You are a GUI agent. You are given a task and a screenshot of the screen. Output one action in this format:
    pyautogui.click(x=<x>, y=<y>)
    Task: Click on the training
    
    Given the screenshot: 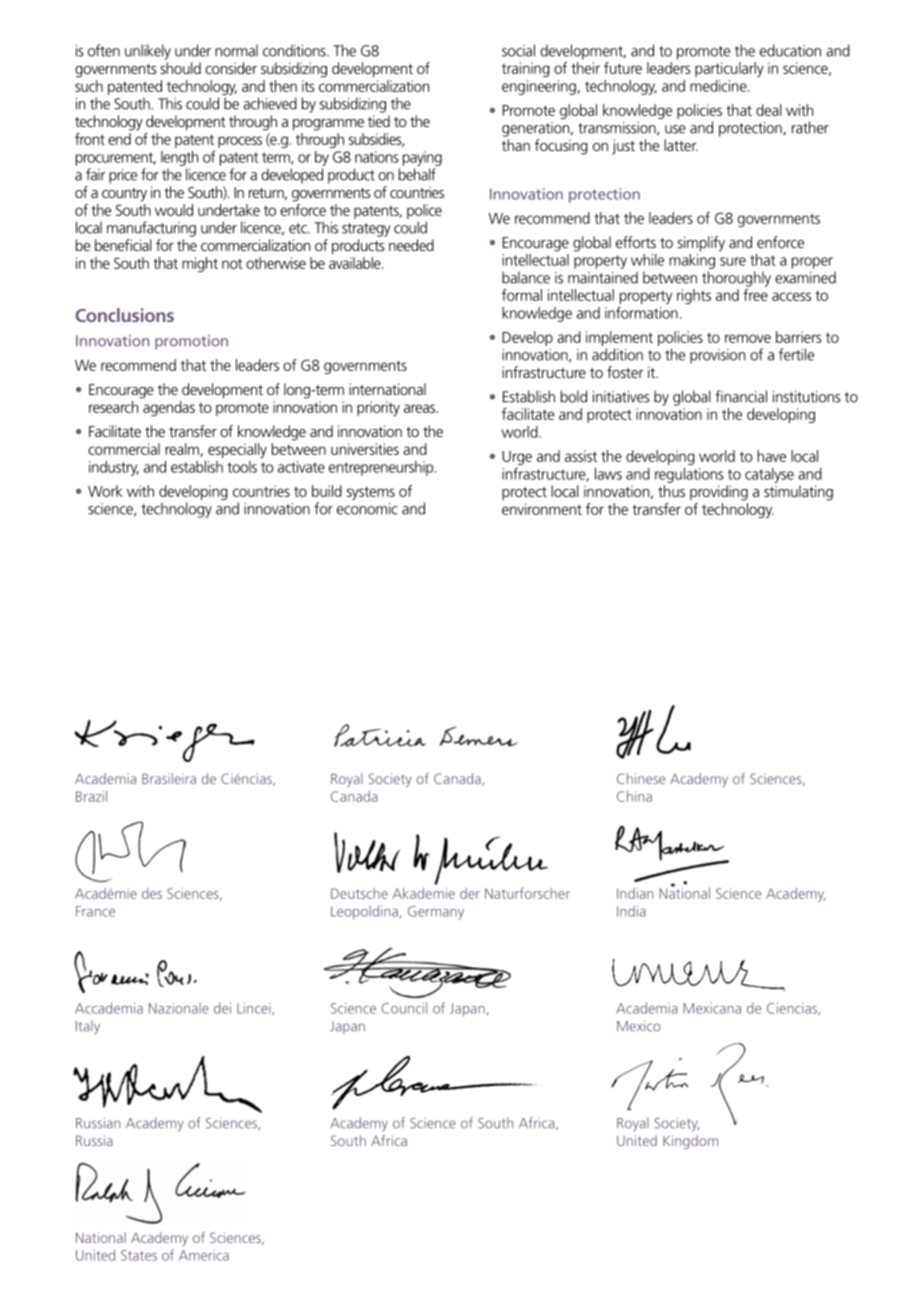 What is the action you would take?
    pyautogui.click(x=526, y=69)
